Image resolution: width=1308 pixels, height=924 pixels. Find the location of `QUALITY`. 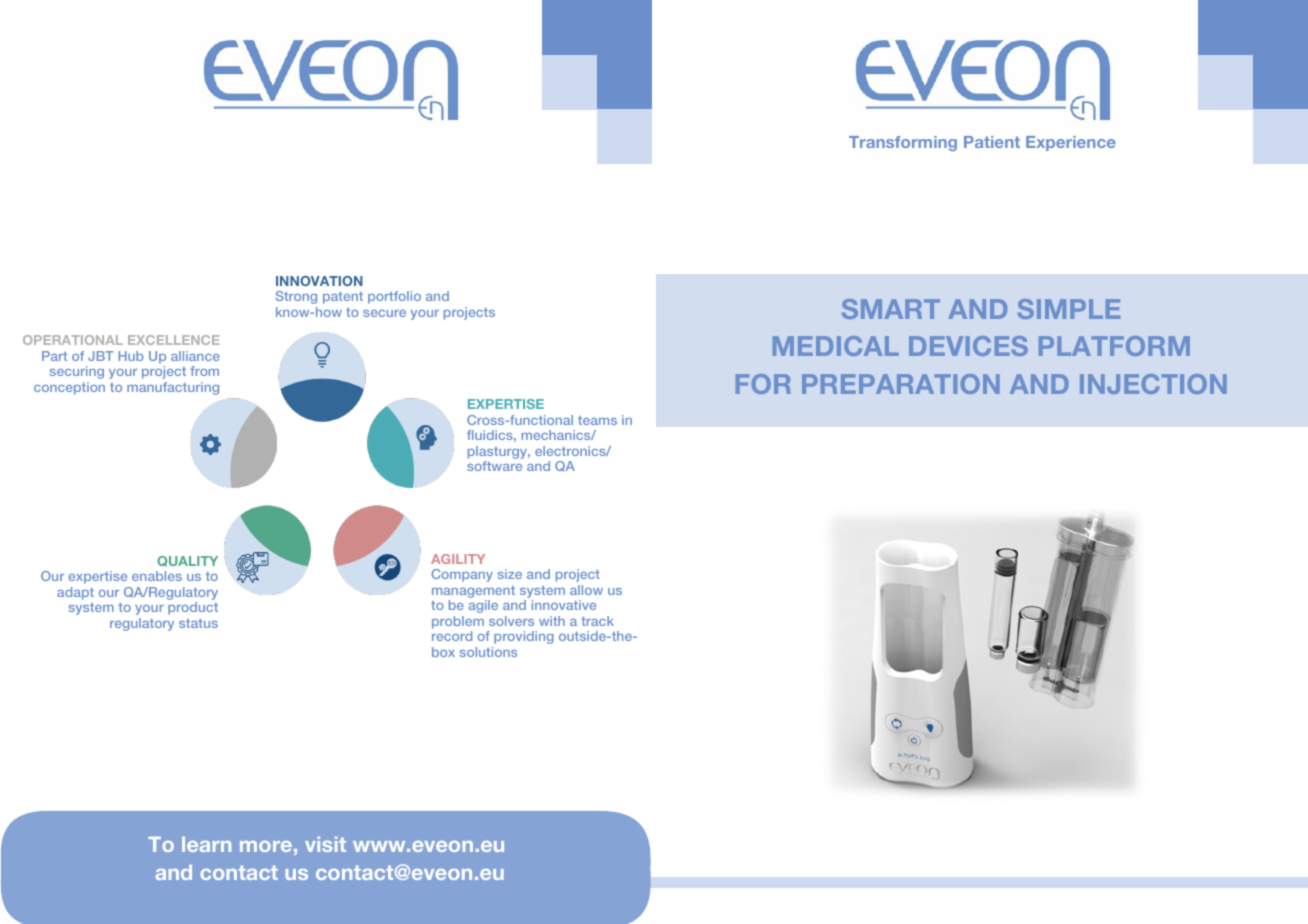

QUALITY is located at coordinates (187, 561).
